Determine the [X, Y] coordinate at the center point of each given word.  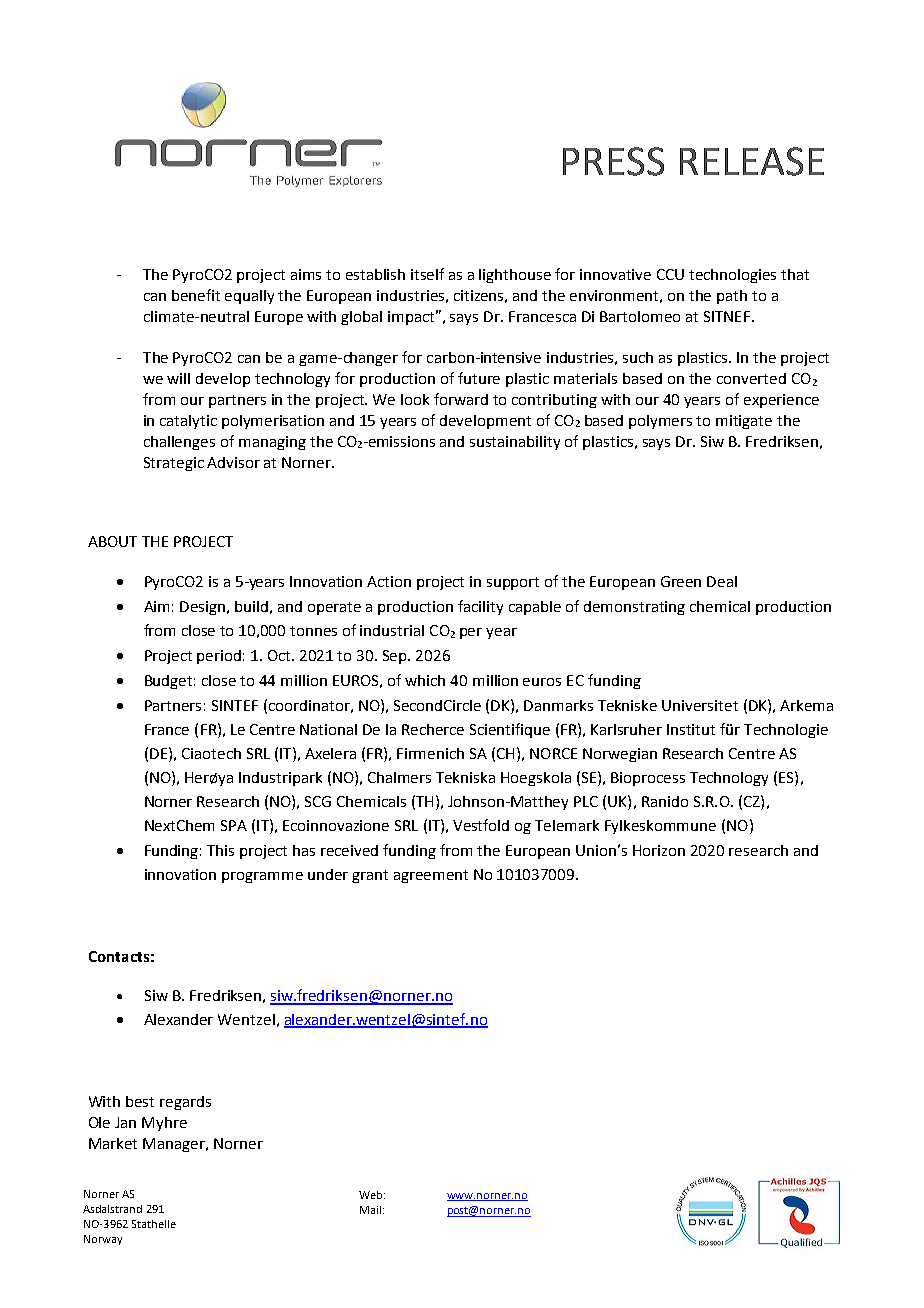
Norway [103, 1240]
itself [427, 274]
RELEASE [752, 161]
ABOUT [112, 541]
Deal [722, 581]
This [220, 850]
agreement [431, 876]
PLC [586, 801]
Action [389, 581]
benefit [196, 295]
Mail [370, 1210]
